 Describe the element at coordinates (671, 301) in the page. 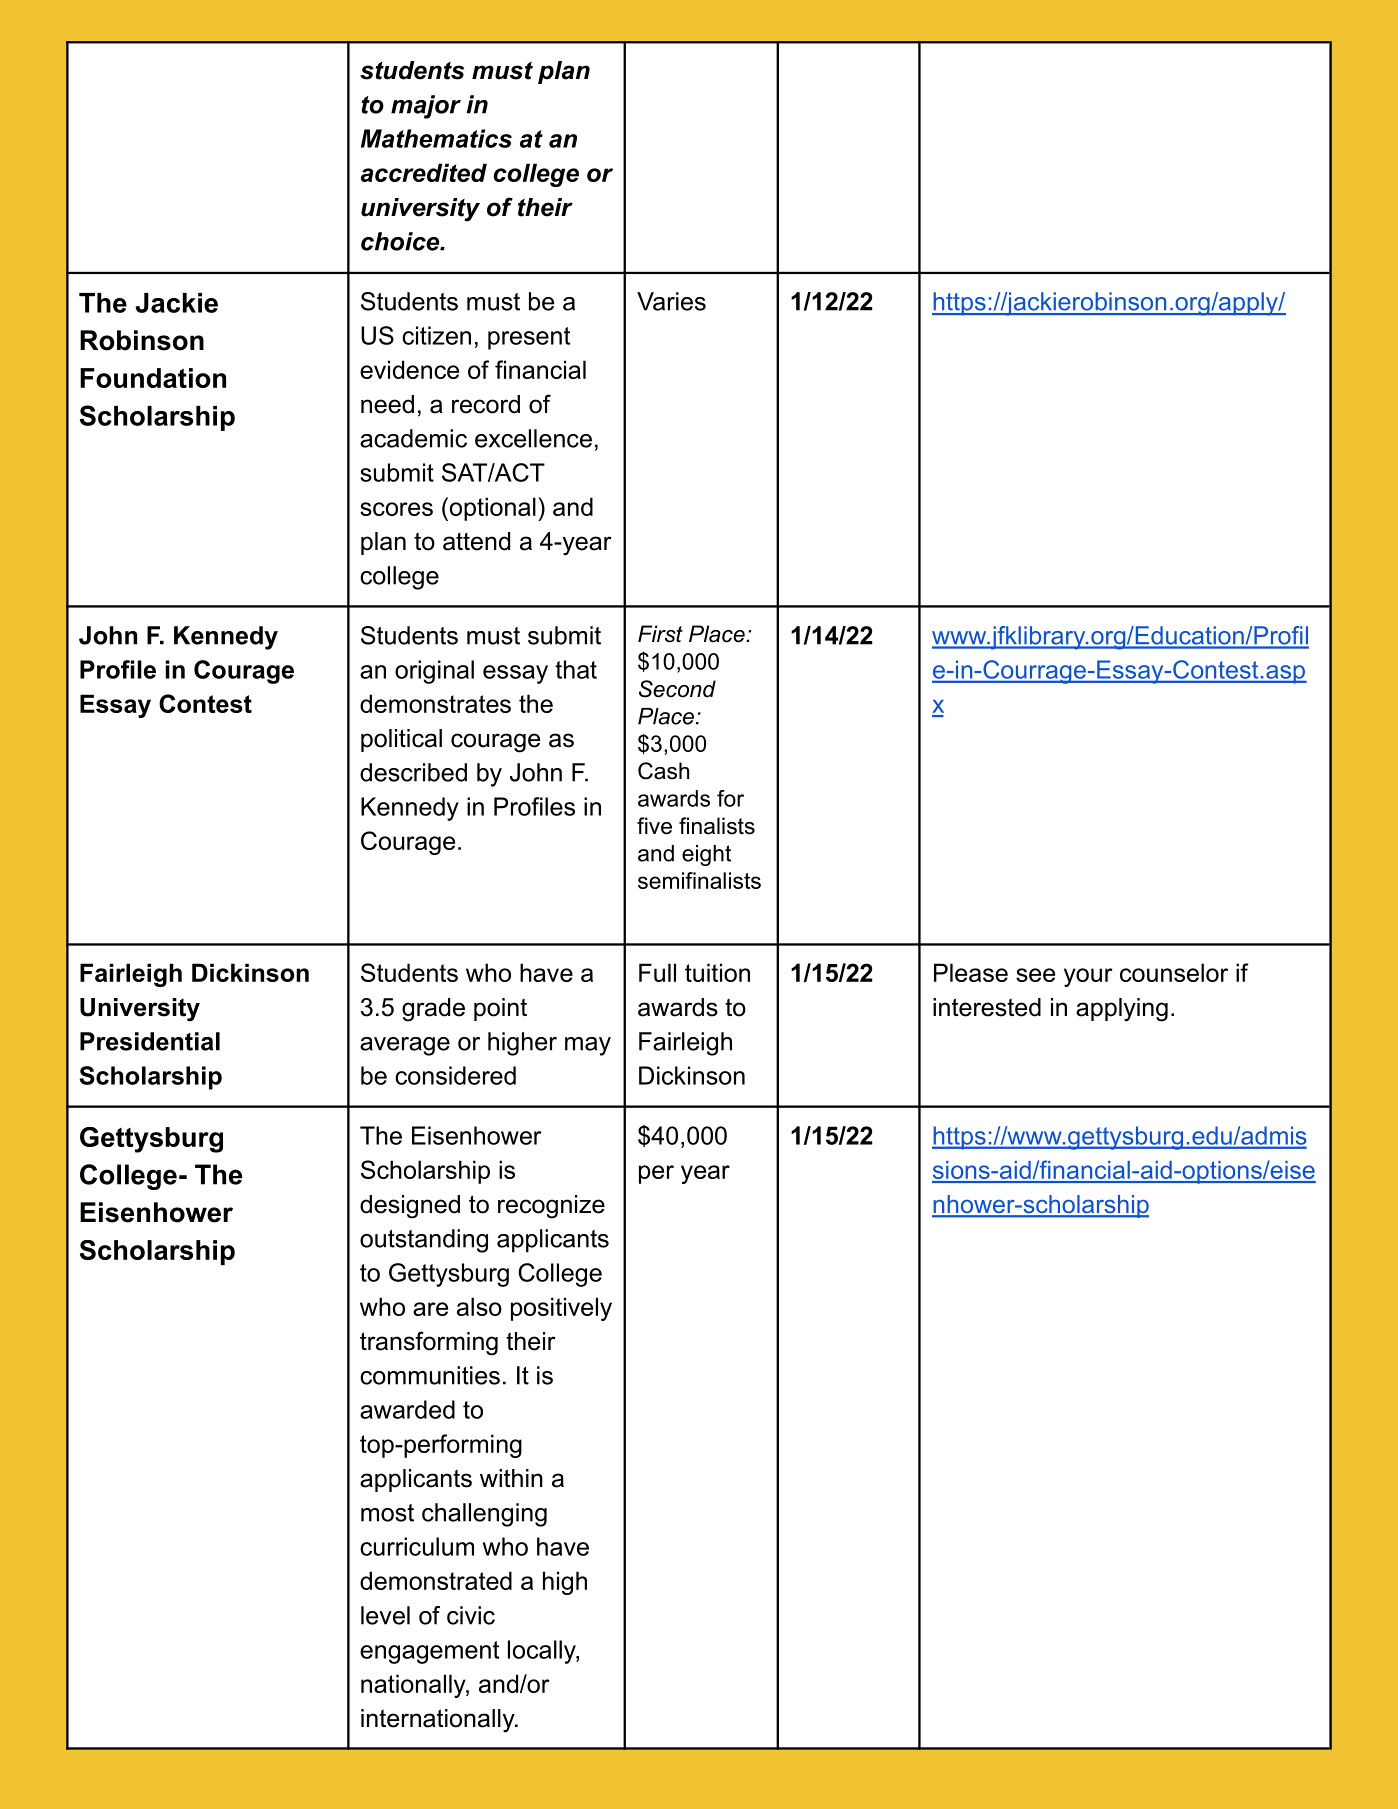

I see `Varies` at that location.
